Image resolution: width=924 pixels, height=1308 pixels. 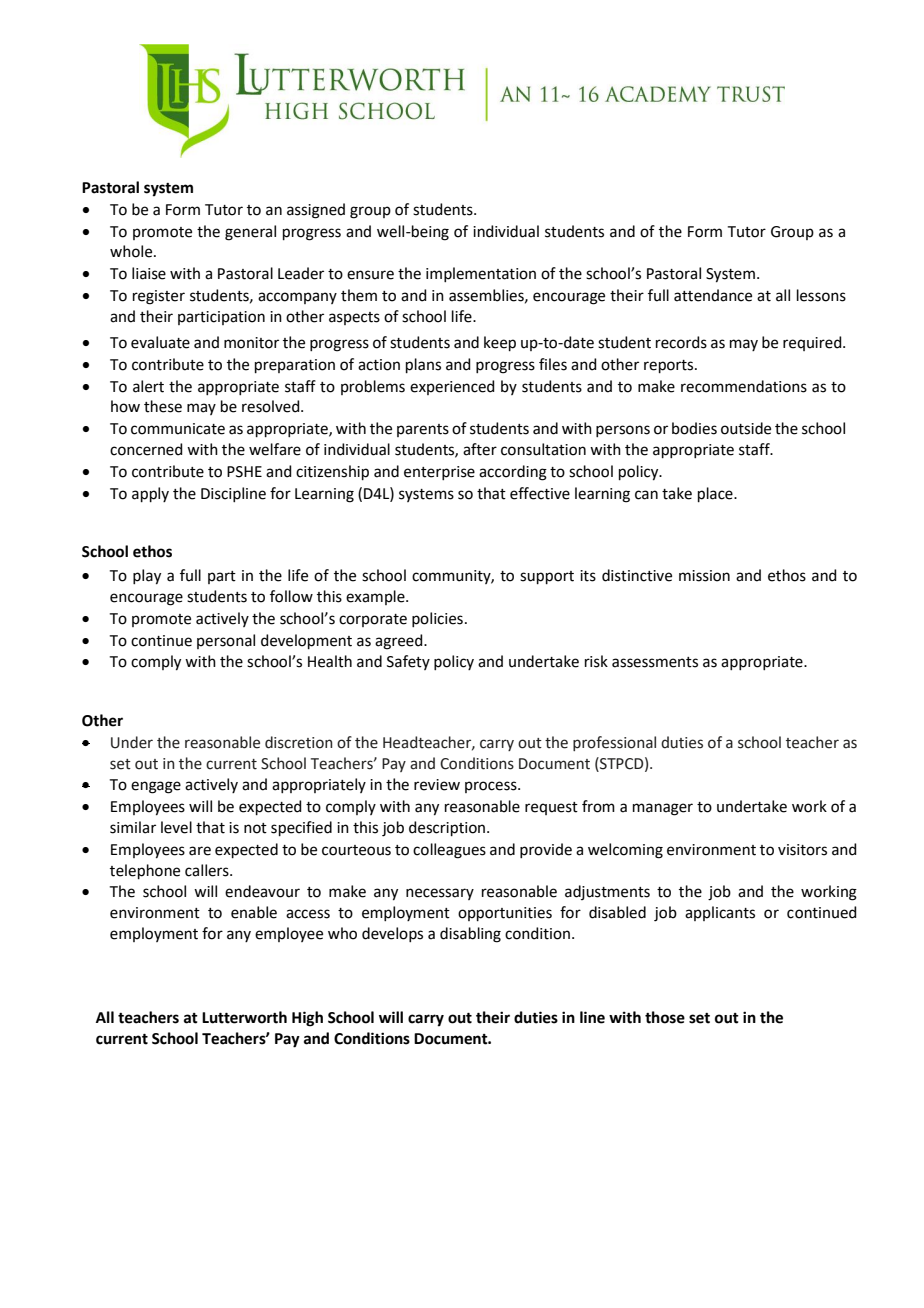 I want to click on process, so click(x=492, y=787).
